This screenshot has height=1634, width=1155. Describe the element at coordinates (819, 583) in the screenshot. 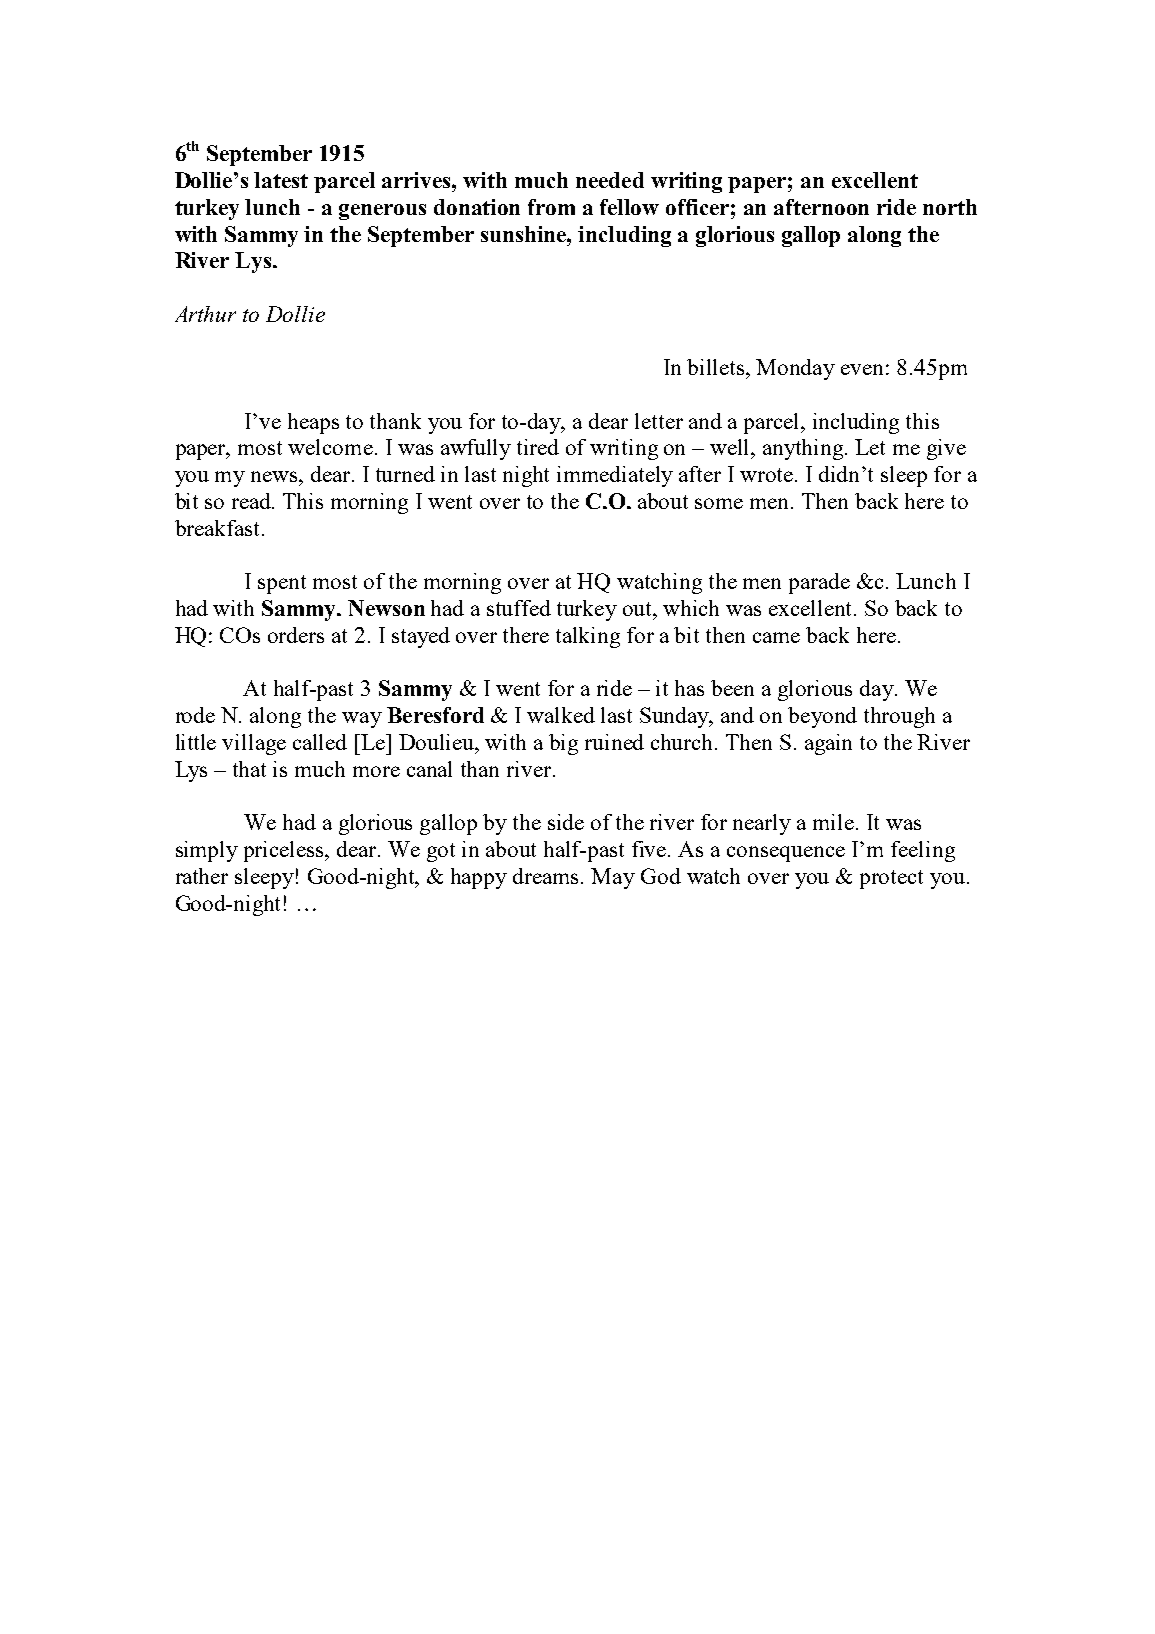

I see `parade` at that location.
